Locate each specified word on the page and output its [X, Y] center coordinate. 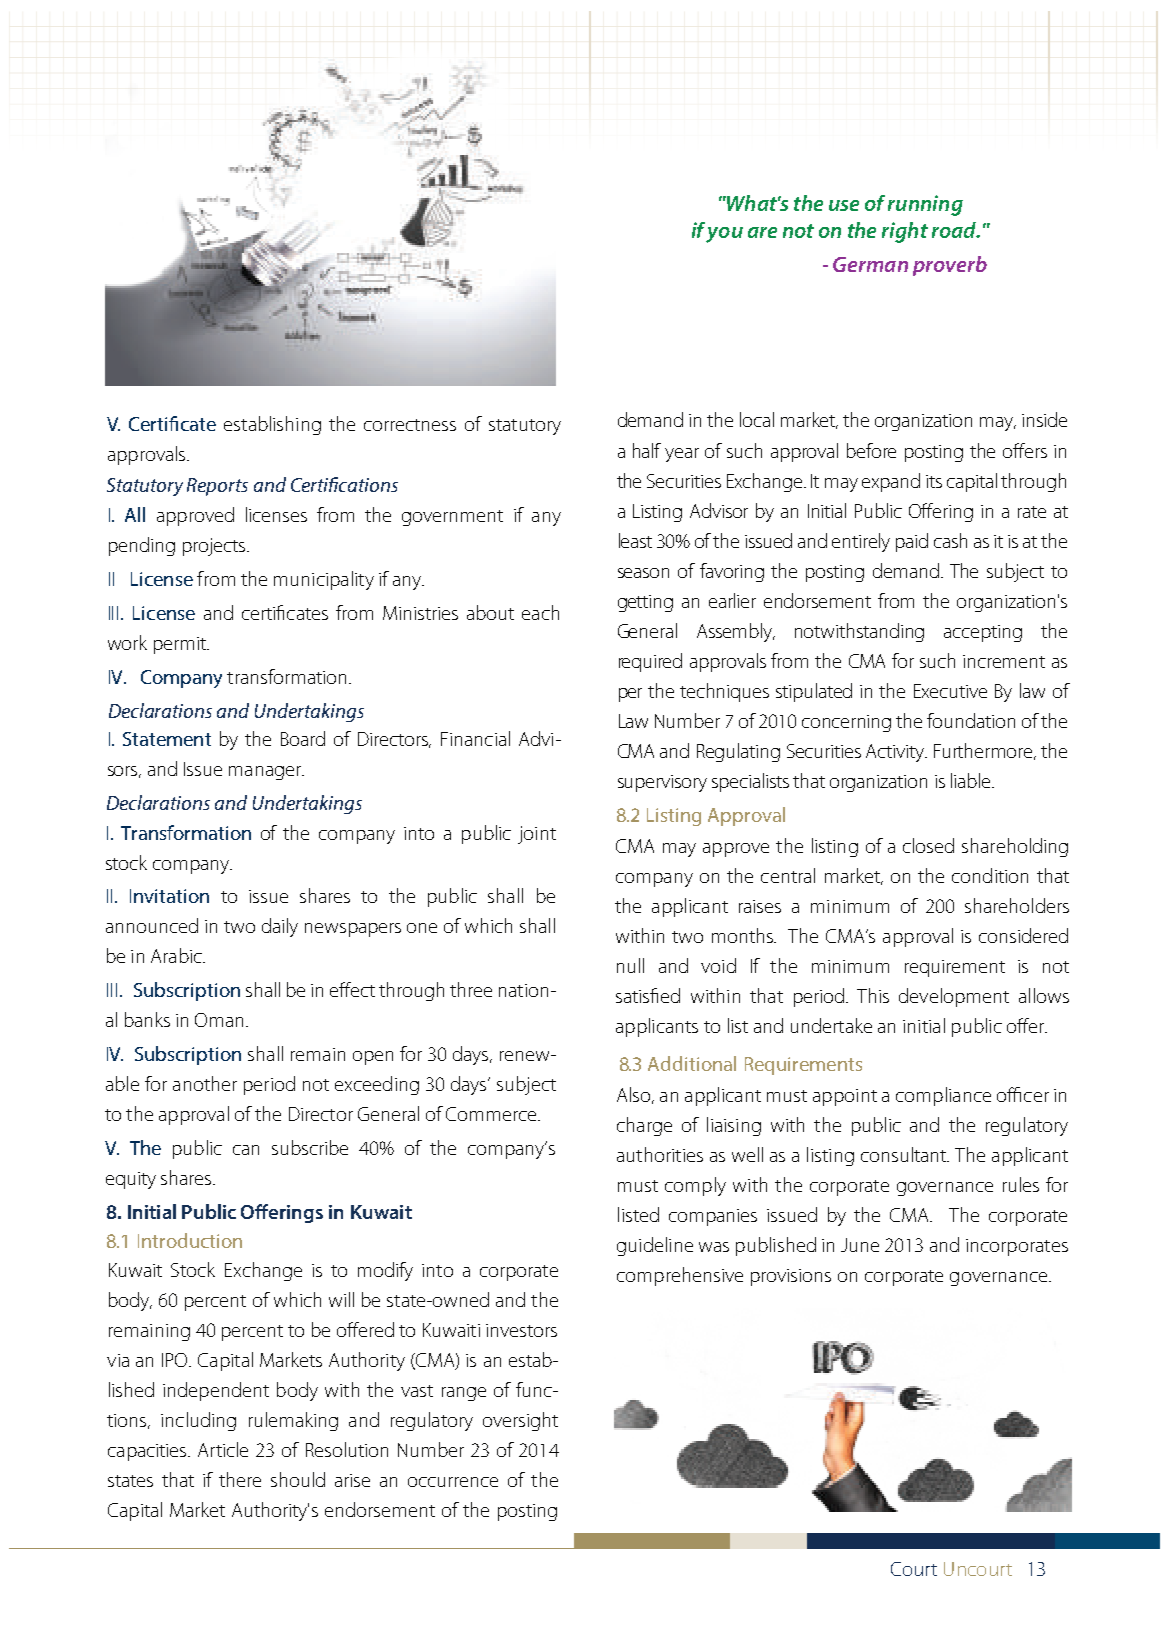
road [955, 230]
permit [181, 645]
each [540, 612]
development [954, 997]
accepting [983, 633]
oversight [520, 1421]
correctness [410, 425]
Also [635, 1095]
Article [223, 1449]
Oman [221, 1020]
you [724, 235]
